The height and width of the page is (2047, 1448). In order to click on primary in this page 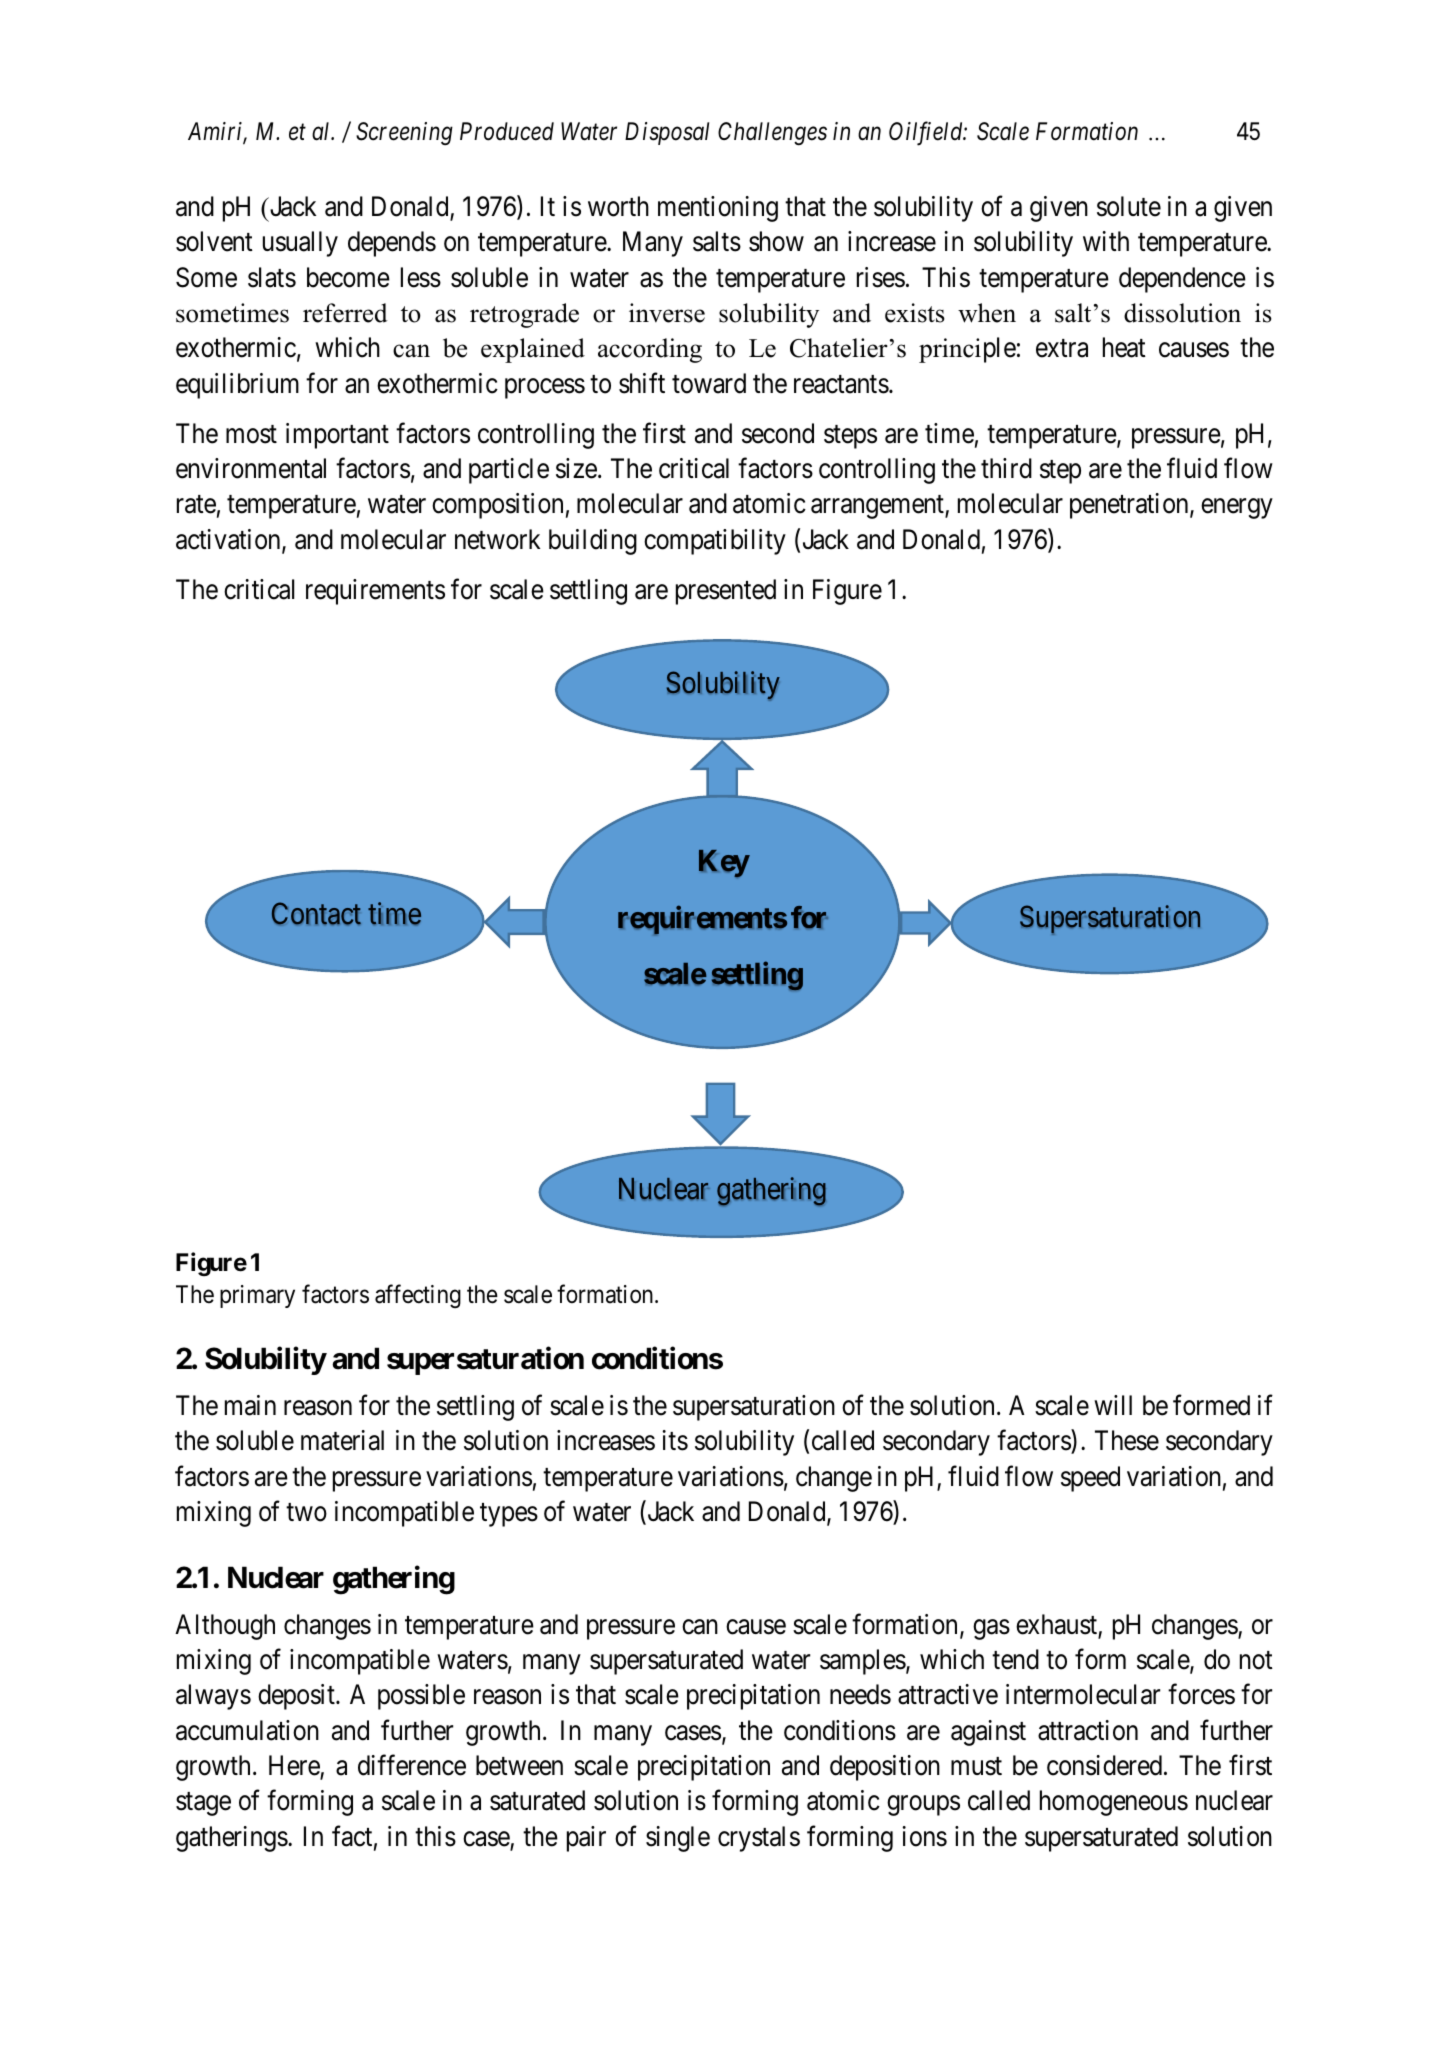, I will do `click(257, 1296)`.
